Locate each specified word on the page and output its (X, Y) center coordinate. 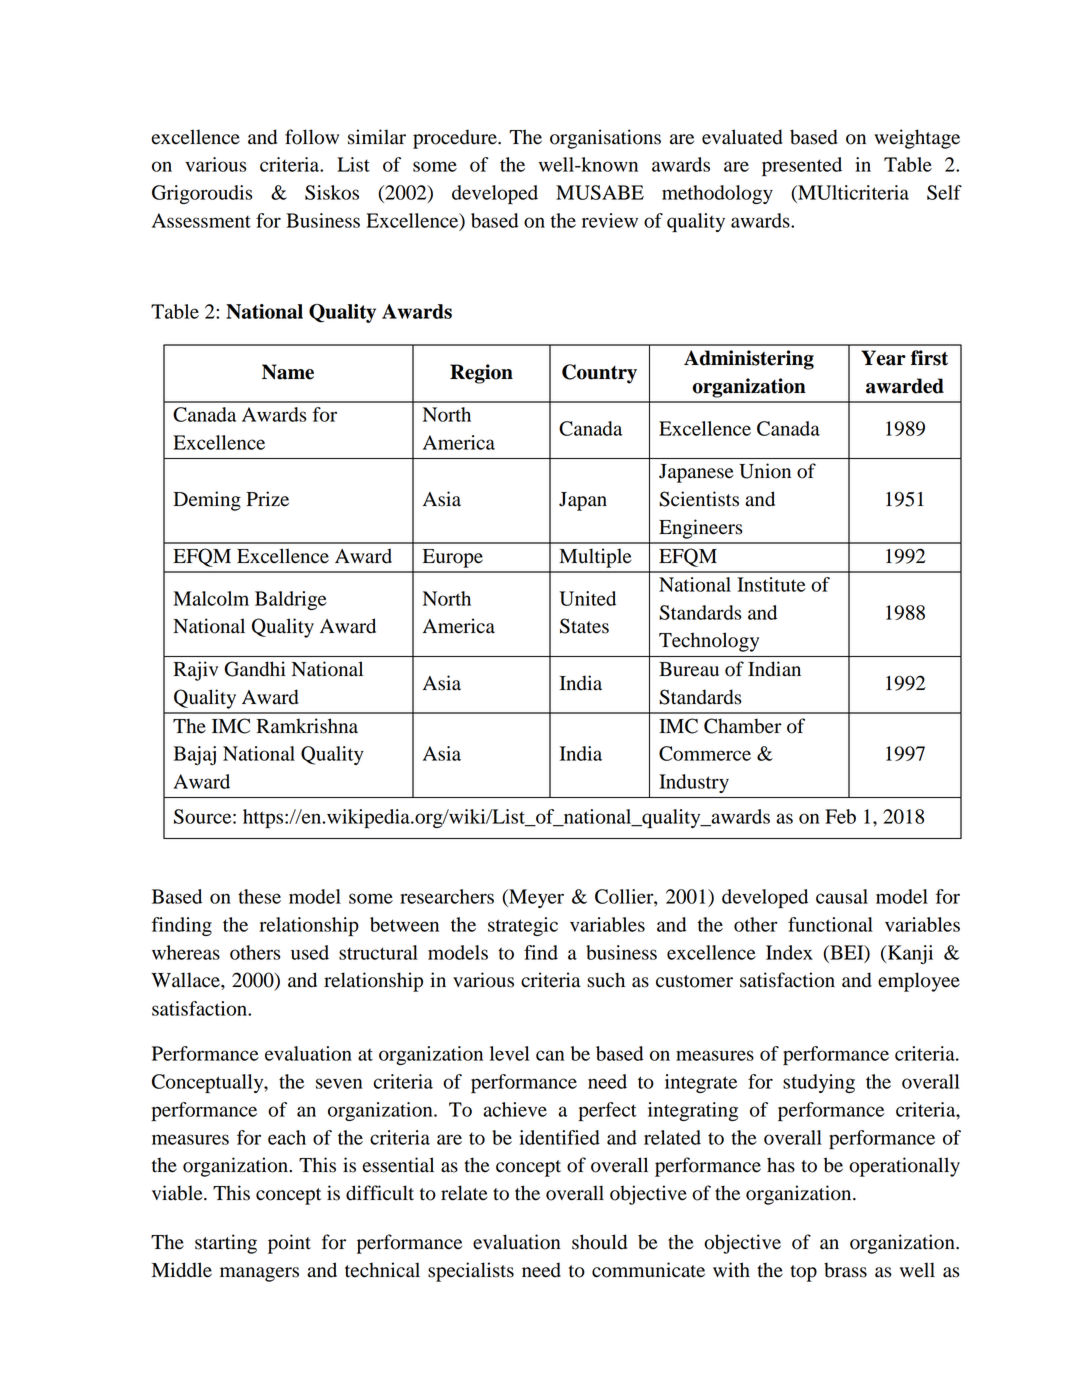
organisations (605, 139)
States (584, 626)
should (599, 1242)
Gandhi (255, 669)
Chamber (743, 726)
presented (802, 166)
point (289, 1244)
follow (312, 137)
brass (845, 1270)
